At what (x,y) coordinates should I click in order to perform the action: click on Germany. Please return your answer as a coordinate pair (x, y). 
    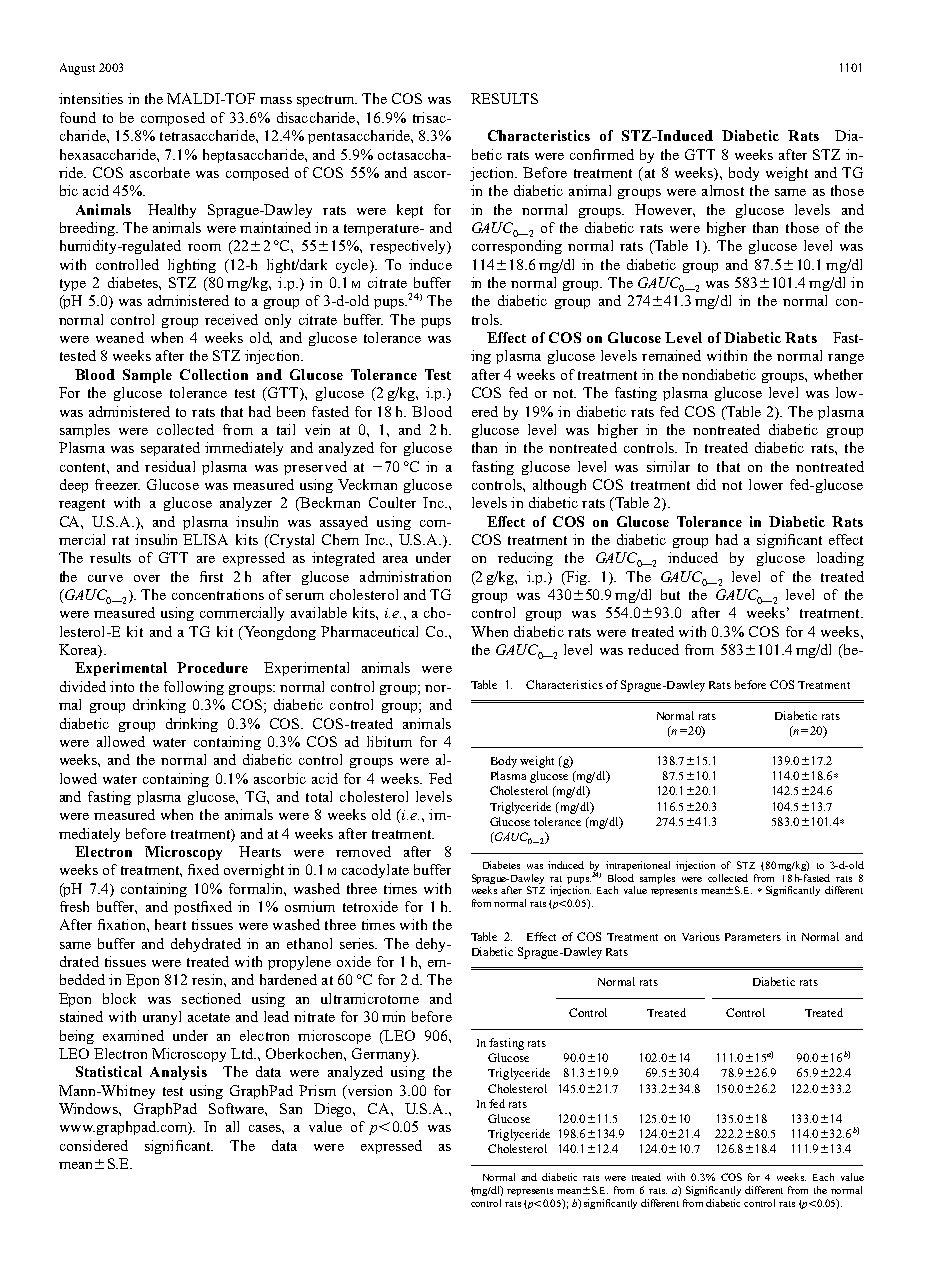
    Looking at the image, I should click on (382, 1055).
